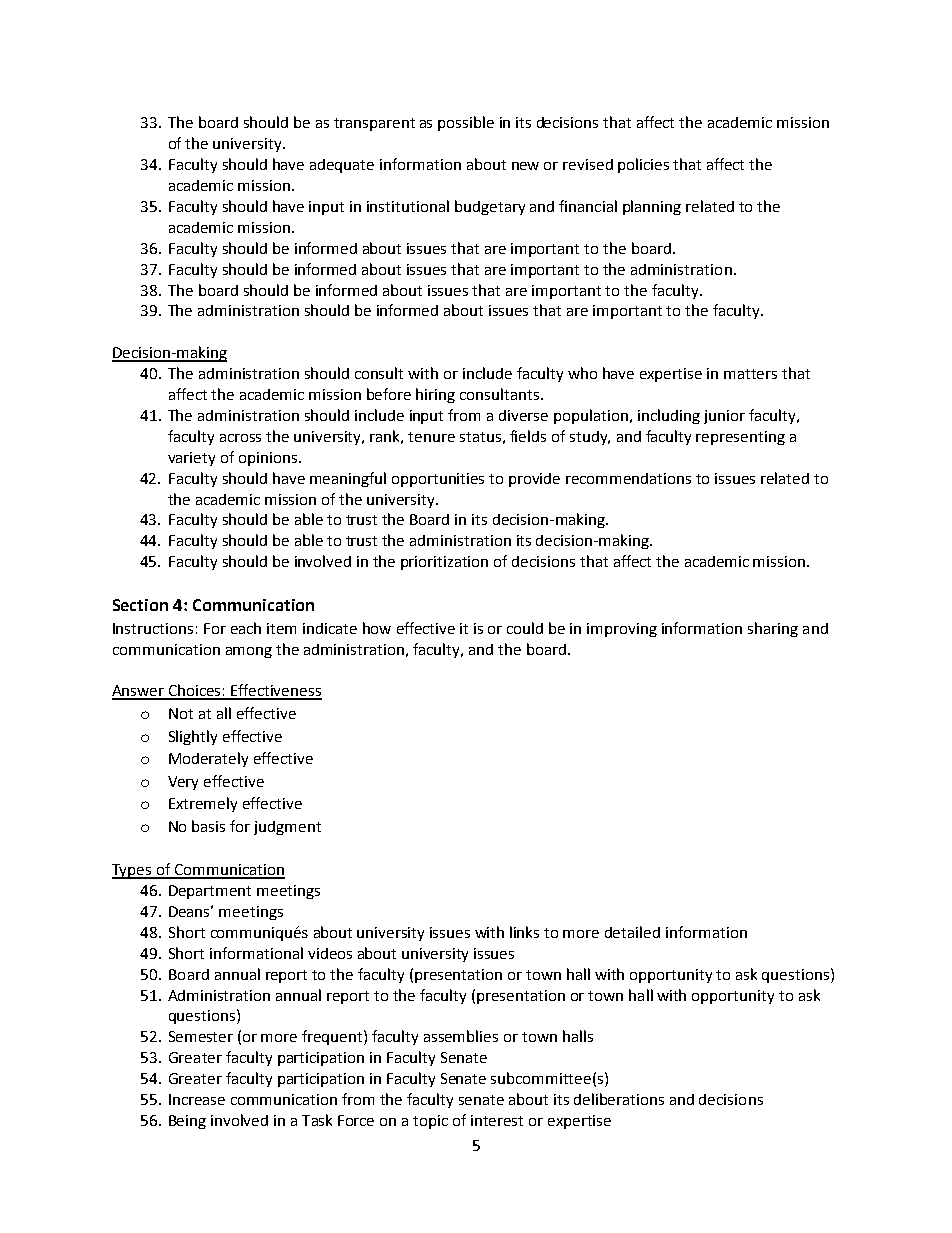 Image resolution: width=952 pixels, height=1233 pixels. What do you see at coordinates (466, 123) in the screenshot?
I see `possible` at bounding box center [466, 123].
